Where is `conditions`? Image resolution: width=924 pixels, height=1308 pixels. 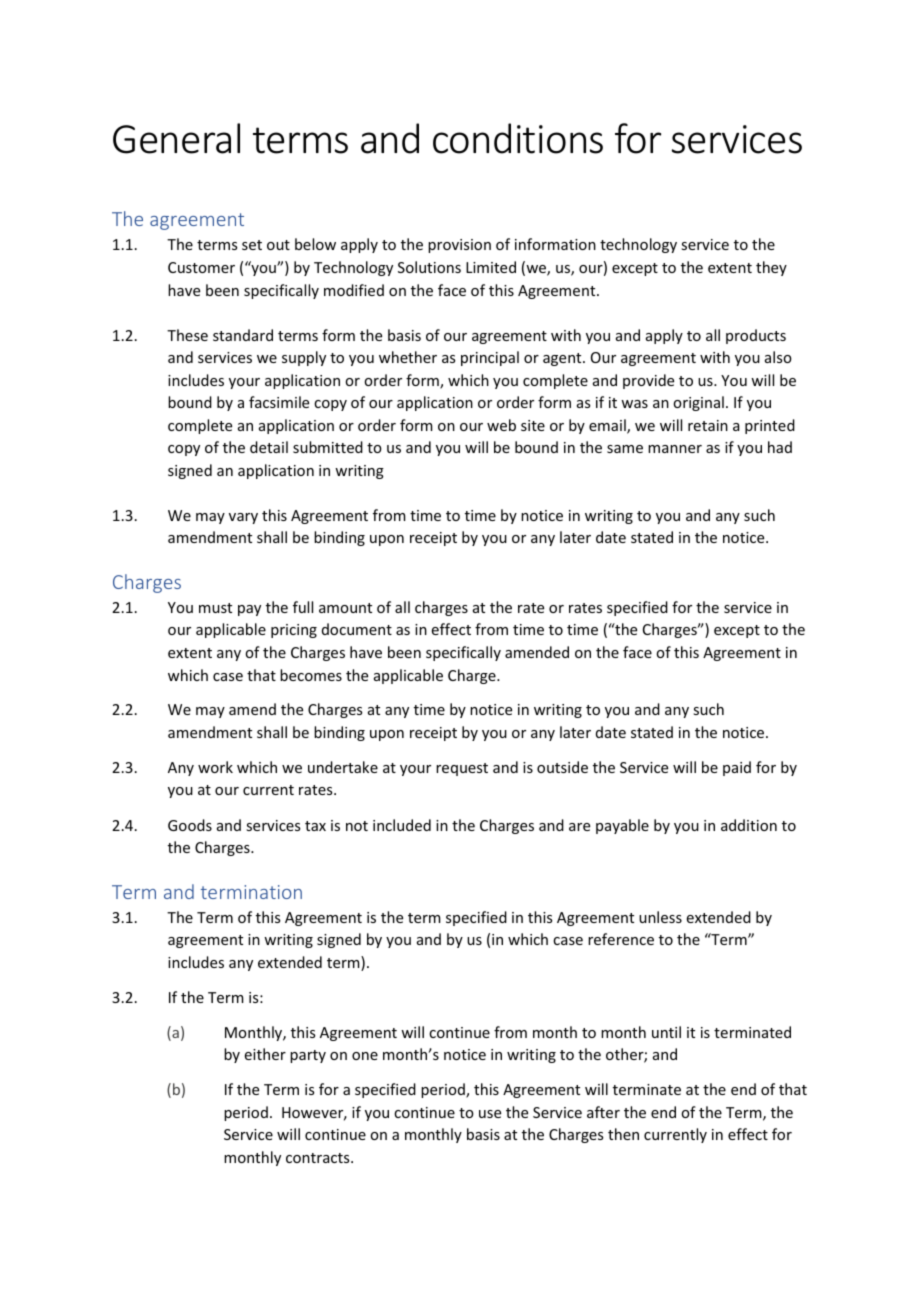 conditions is located at coordinates (518, 138).
